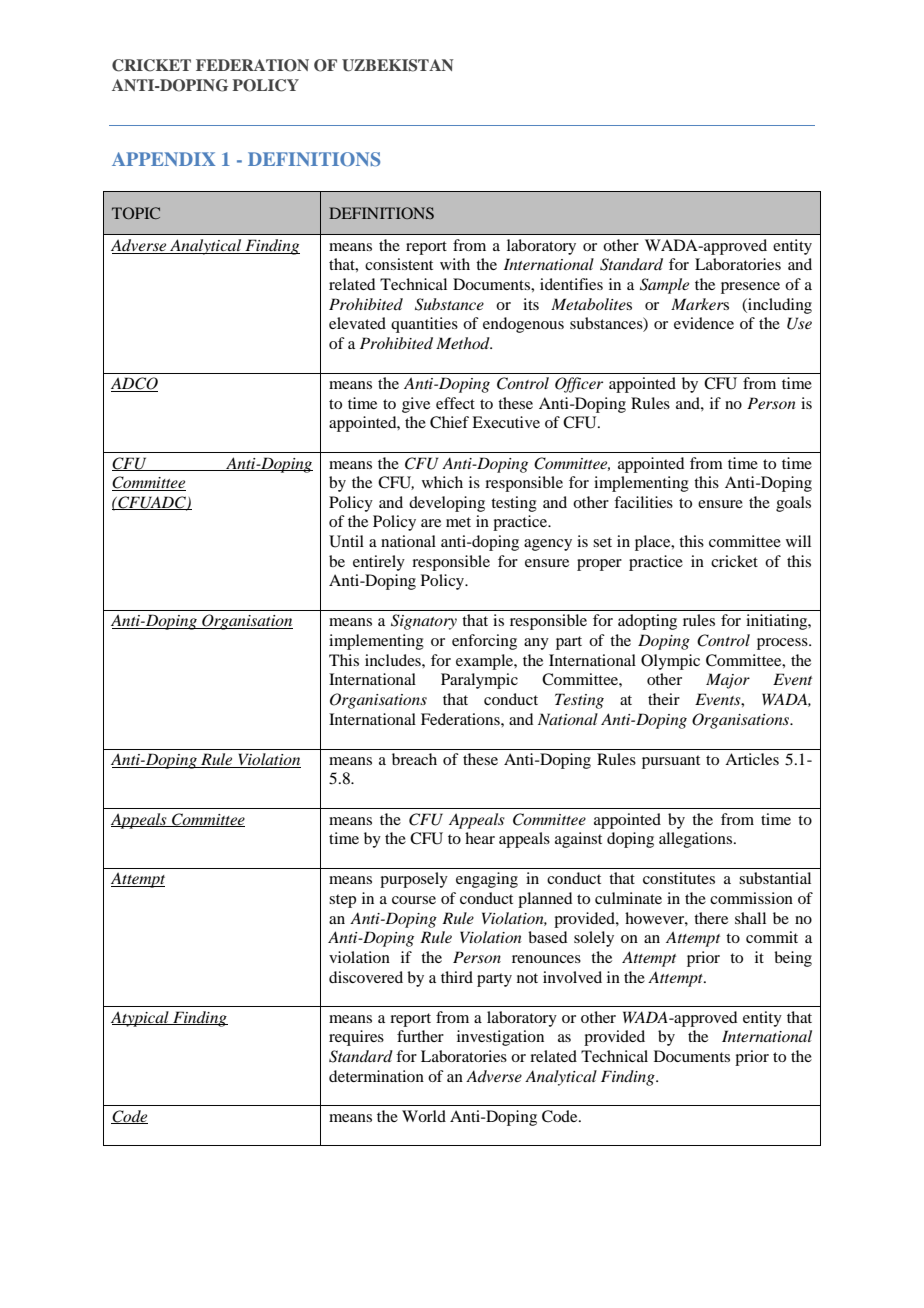 The width and height of the screenshot is (924, 1308). Describe the element at coordinates (163, 159) in the screenshot. I see `APPENDIX` at that location.
